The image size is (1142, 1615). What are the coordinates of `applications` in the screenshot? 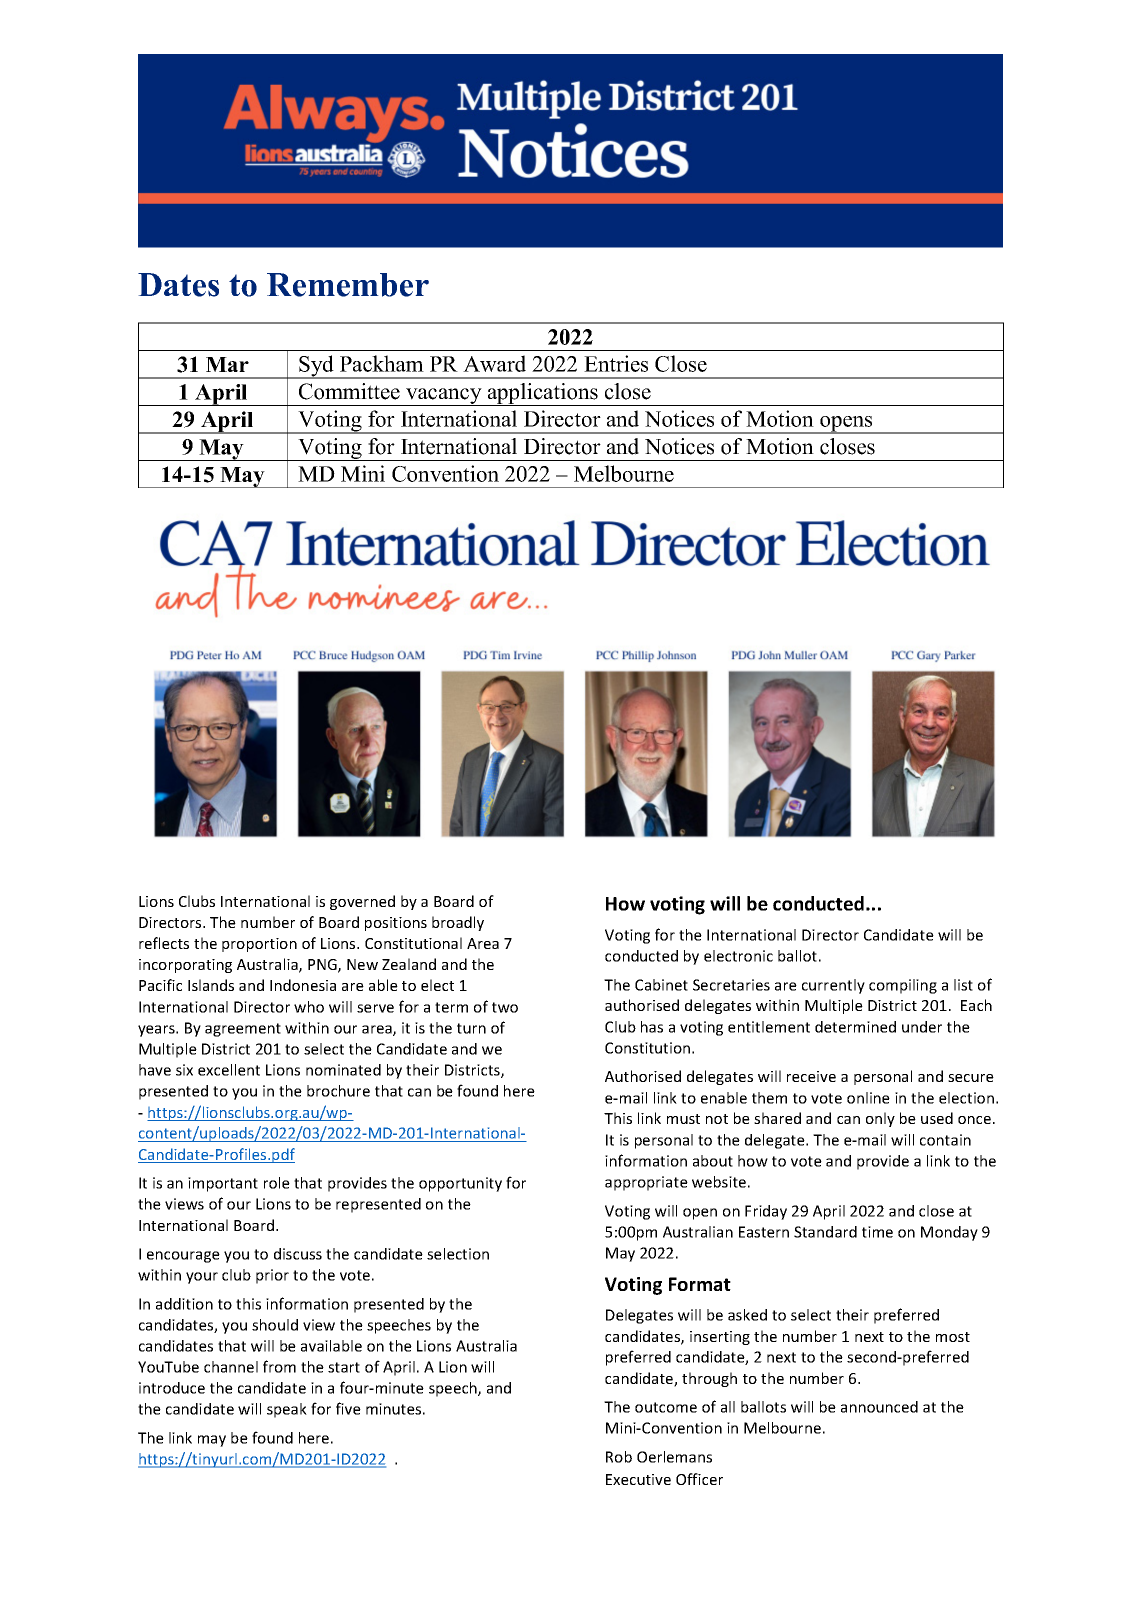 It's located at (542, 394).
